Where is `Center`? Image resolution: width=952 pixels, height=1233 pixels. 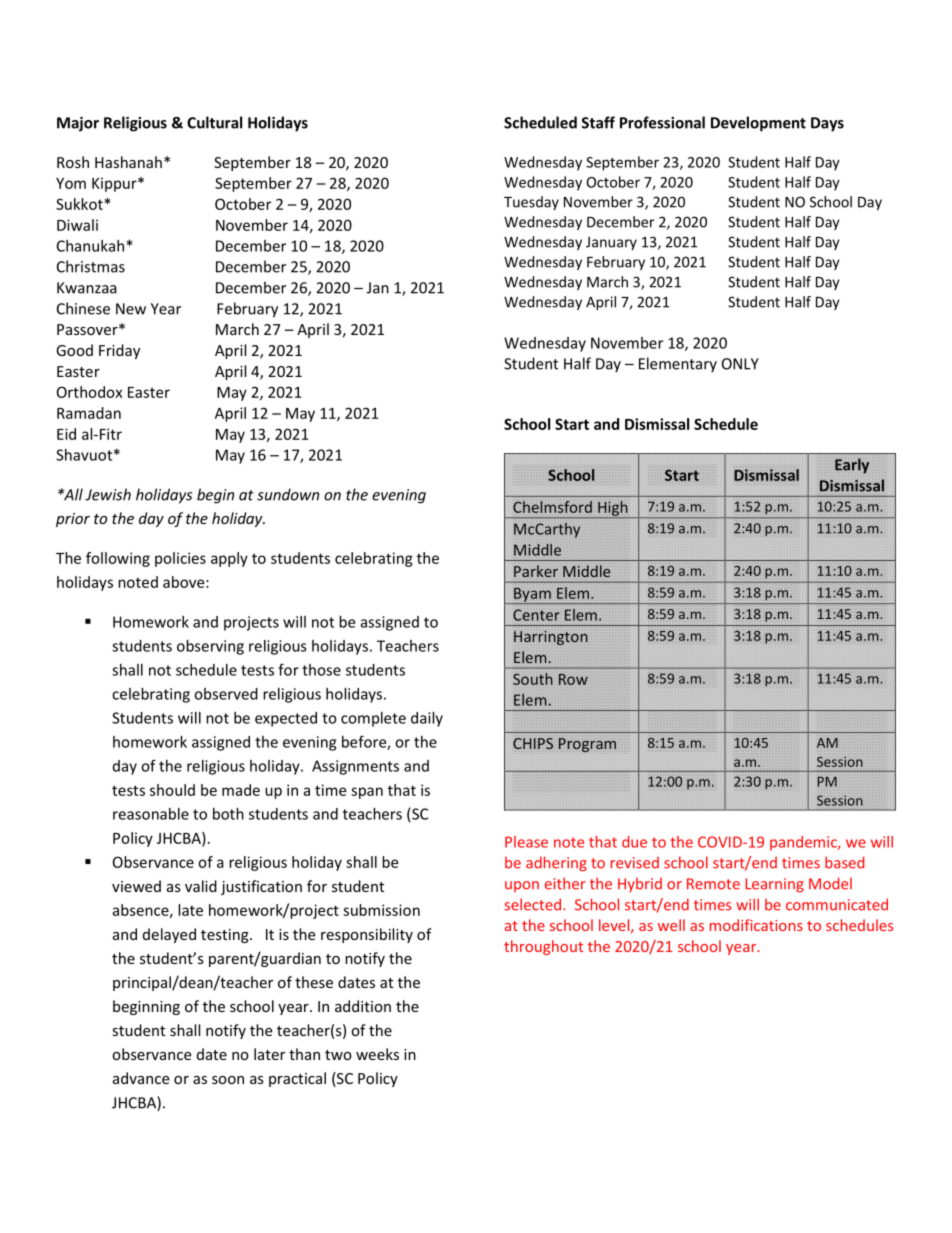 Center is located at coordinates (536, 615).
